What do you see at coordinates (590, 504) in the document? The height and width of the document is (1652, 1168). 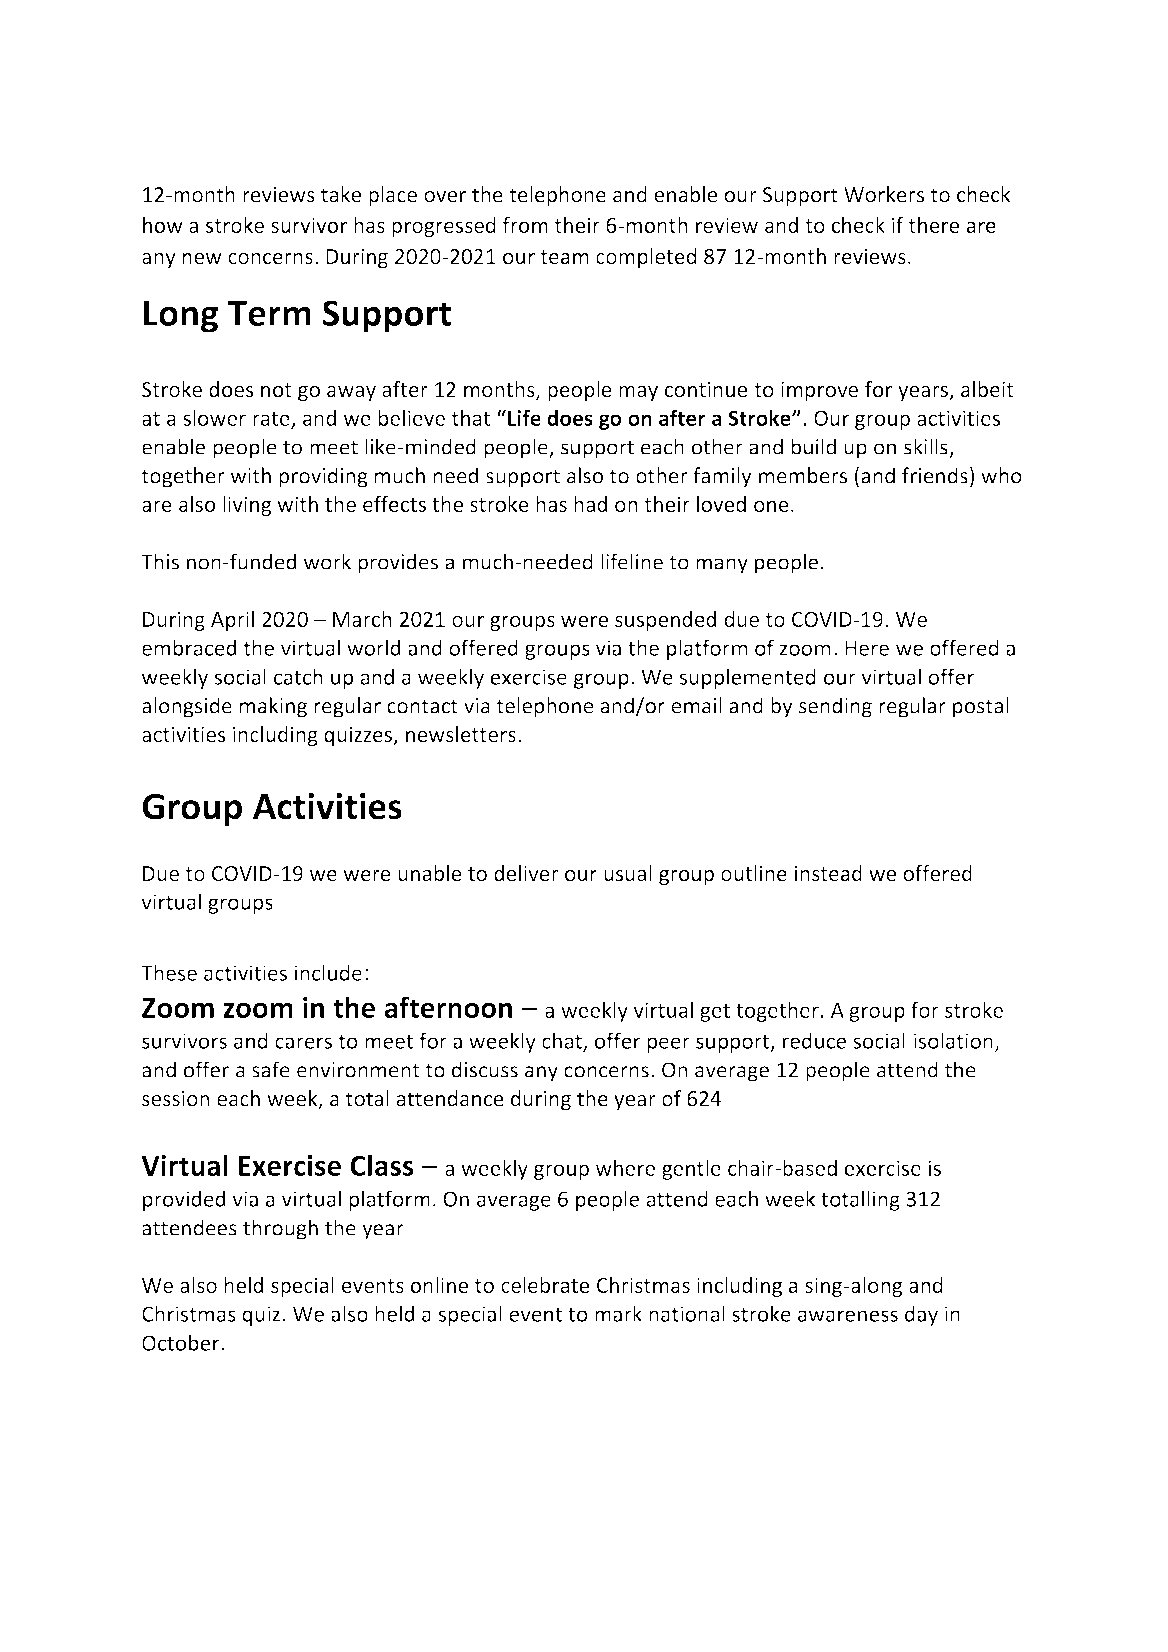 I see `had` at bounding box center [590, 504].
